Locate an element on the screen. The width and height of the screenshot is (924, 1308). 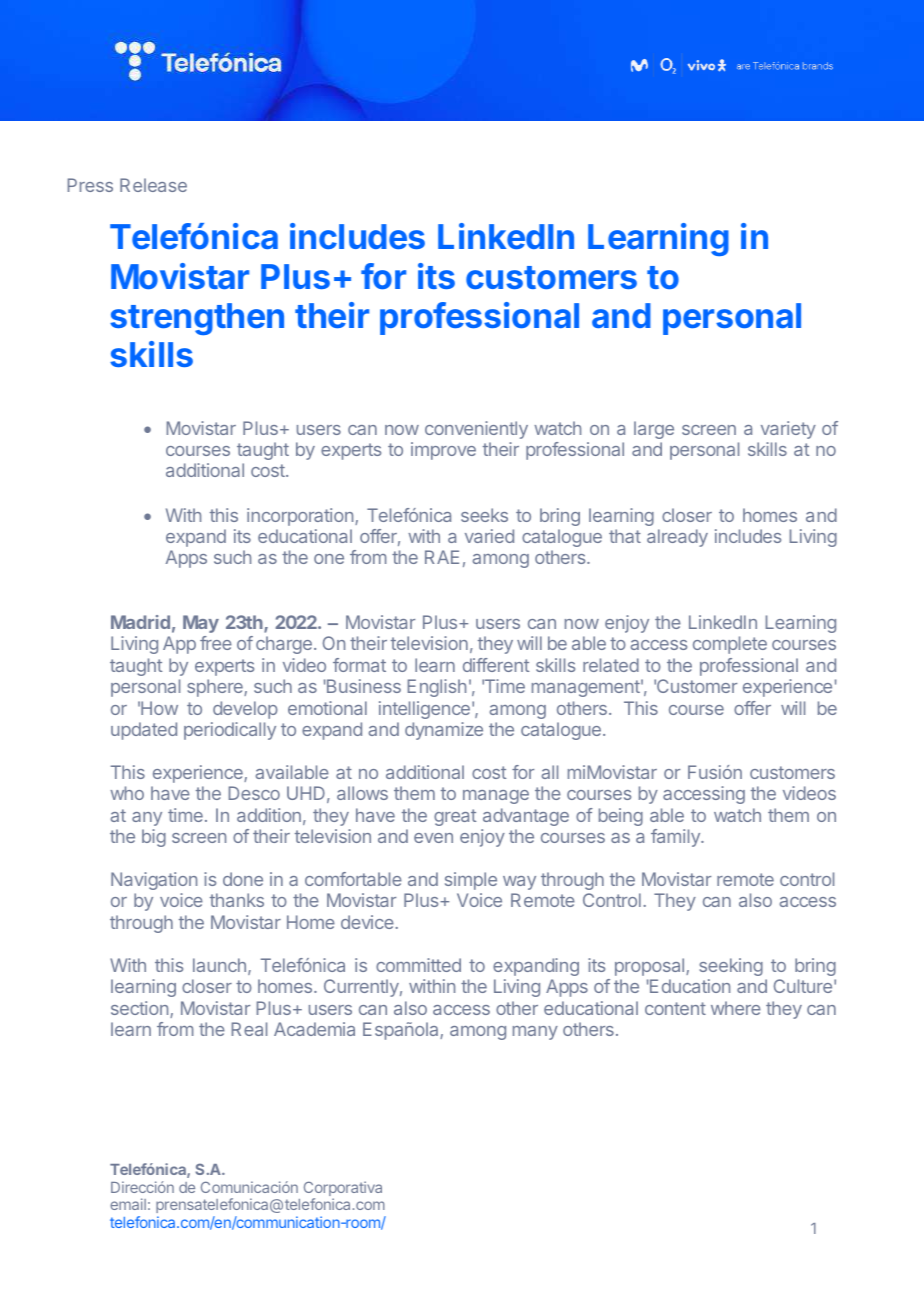
many is located at coordinates (535, 1033).
